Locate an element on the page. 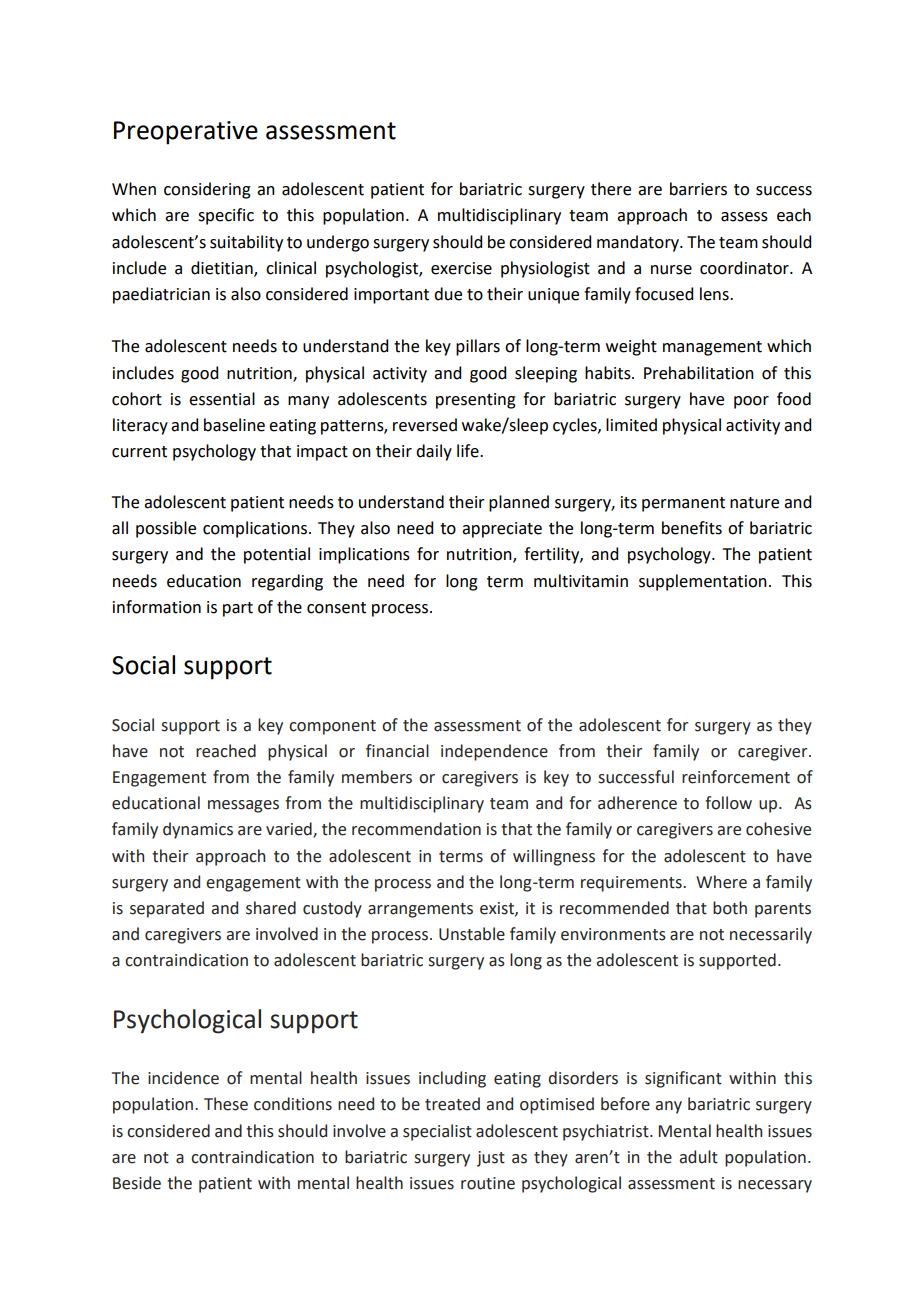 The image size is (924, 1309). These is located at coordinates (226, 1104).
